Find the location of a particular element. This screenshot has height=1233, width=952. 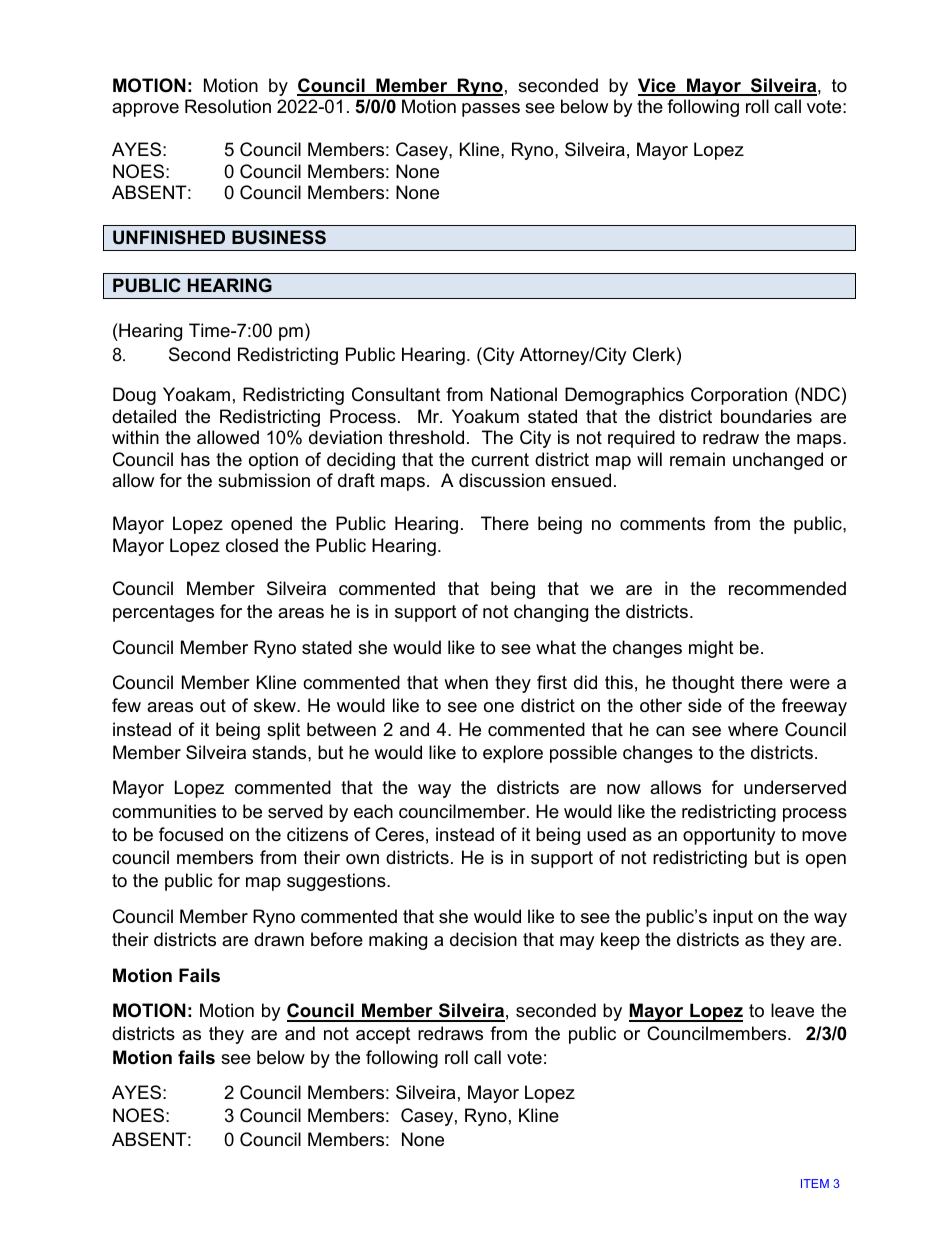

drawn is located at coordinates (279, 939).
